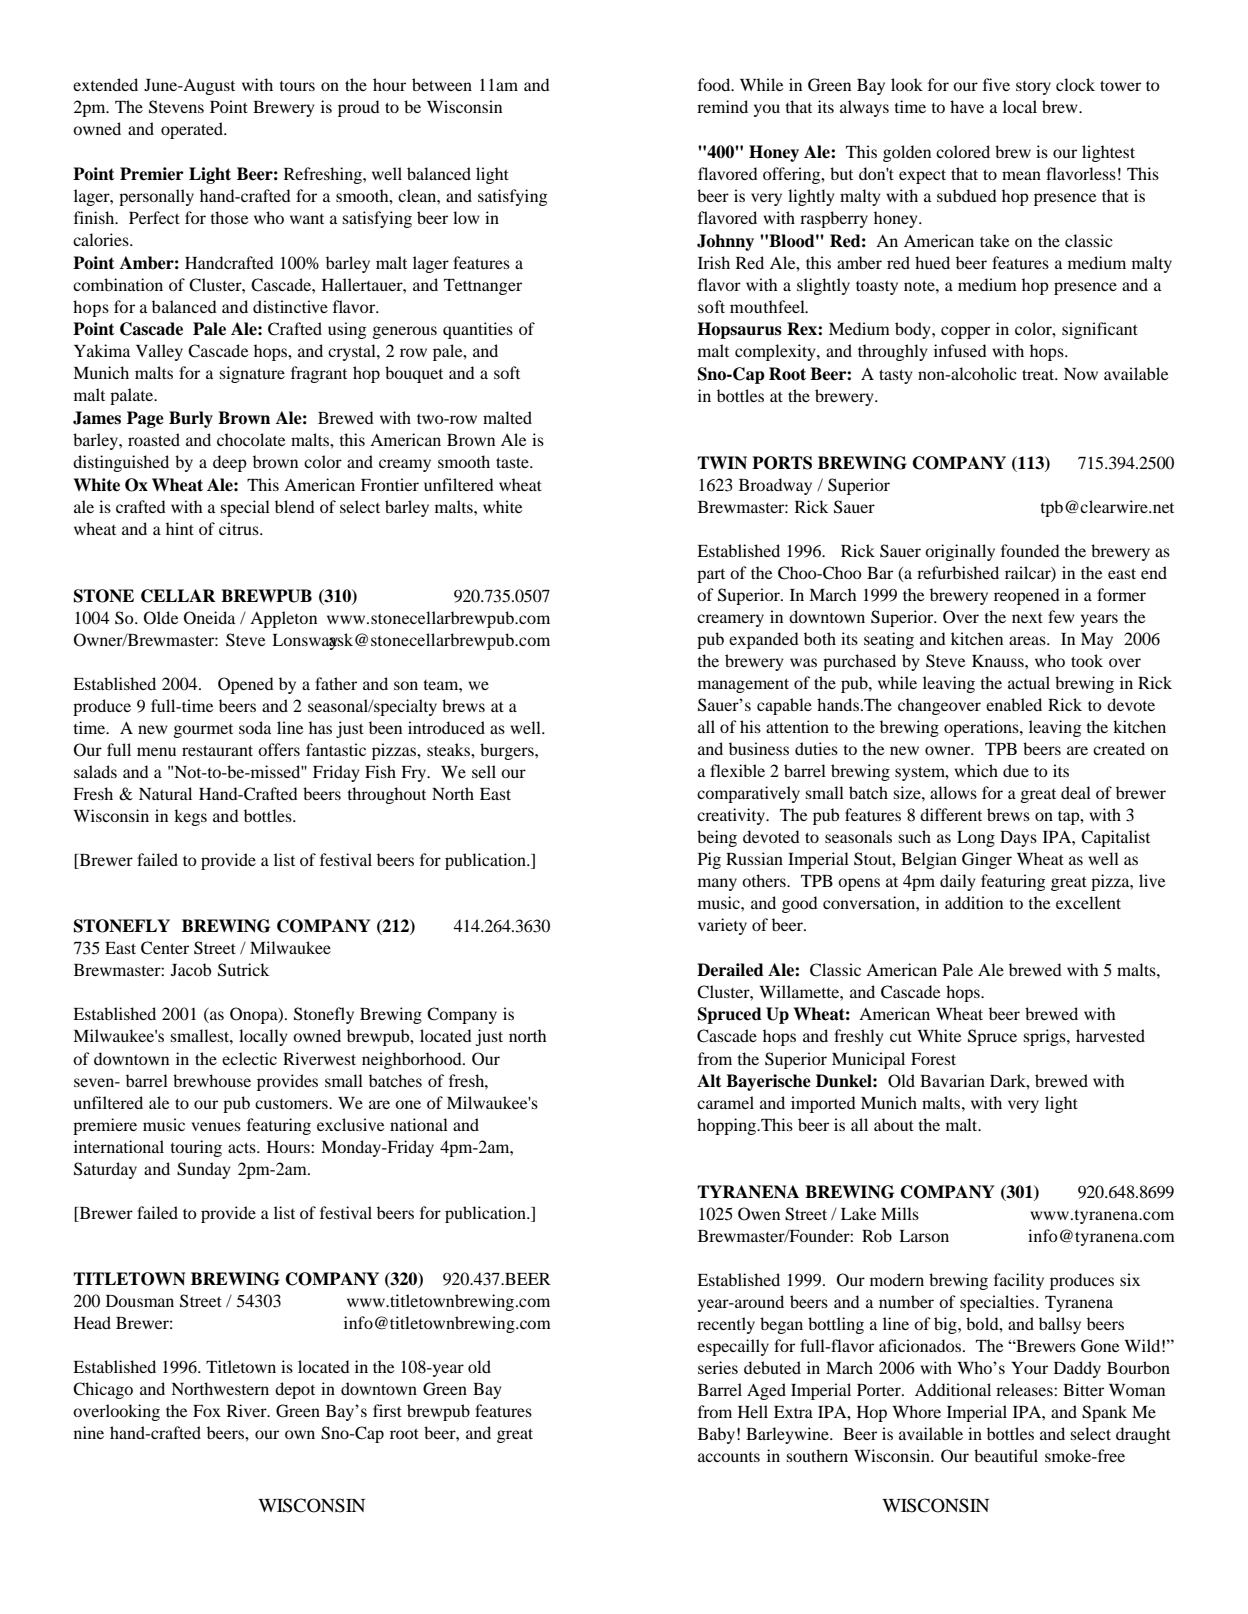  Describe the element at coordinates (722, 106) in the screenshot. I see `remind` at that location.
